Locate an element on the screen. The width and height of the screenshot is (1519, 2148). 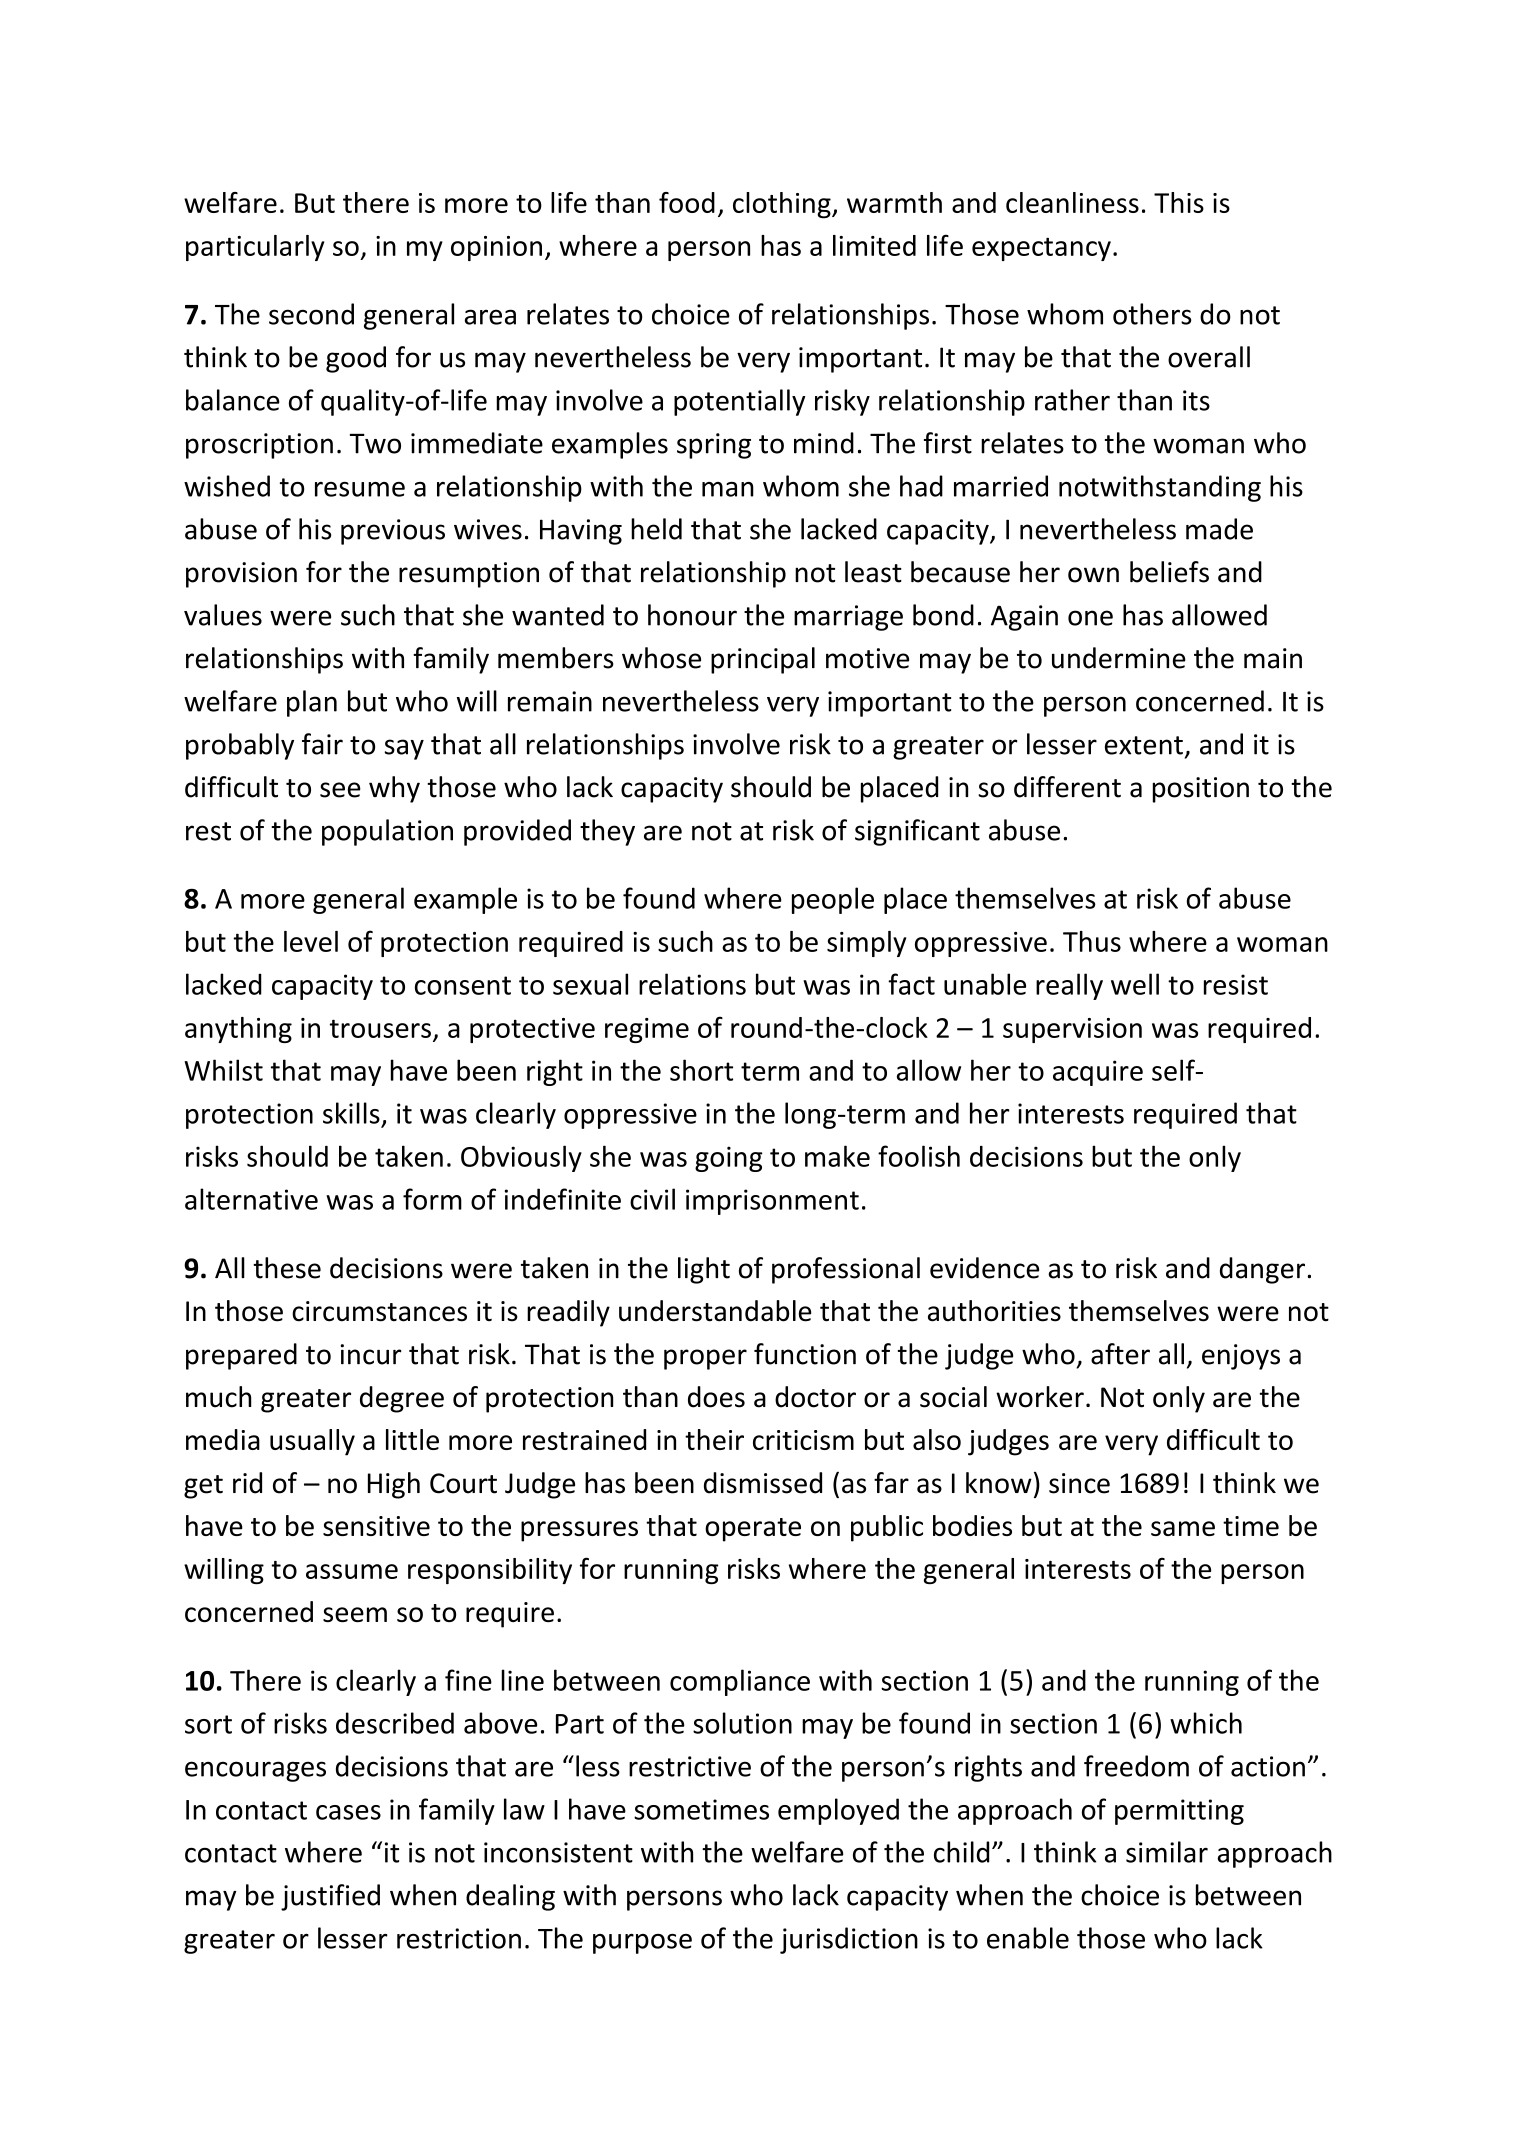
justified is located at coordinates (330, 1897).
